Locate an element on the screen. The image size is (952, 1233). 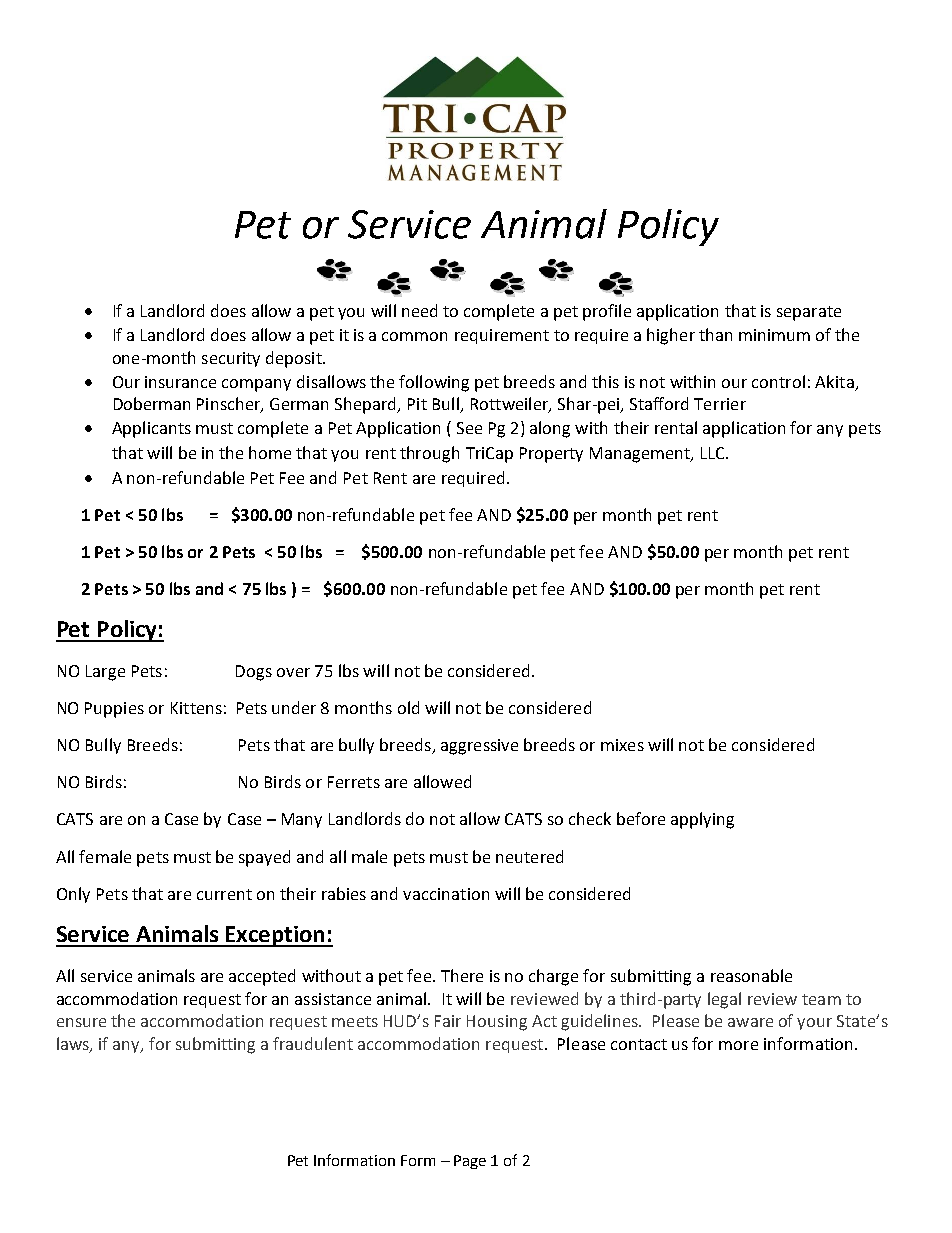
aggressive is located at coordinates (479, 747).
